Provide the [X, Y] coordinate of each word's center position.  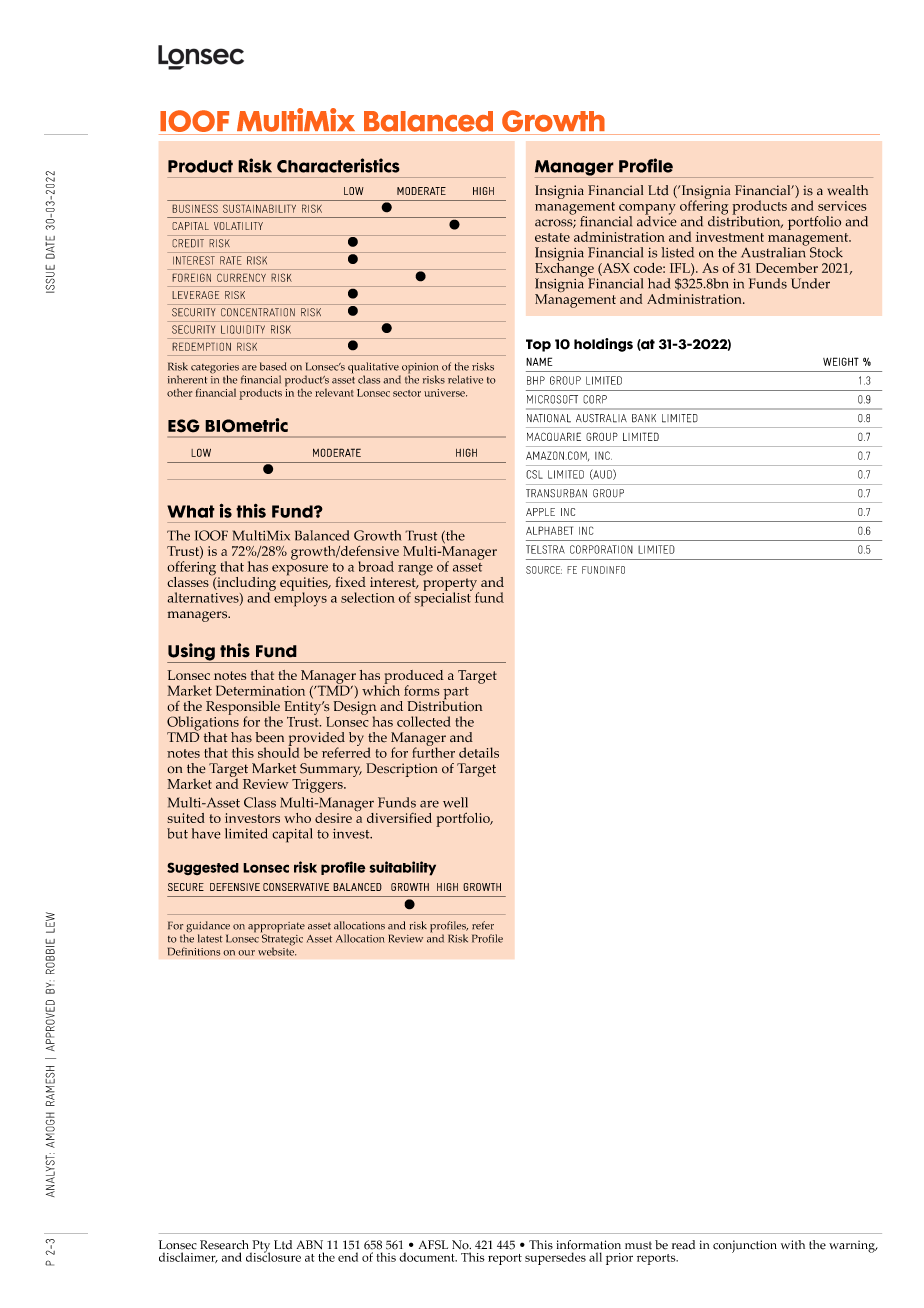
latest [210, 938]
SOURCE [544, 570]
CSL [534, 474]
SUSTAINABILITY [259, 208]
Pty [260, 1247]
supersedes [555, 1258]
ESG [184, 426]
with [793, 1244]
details [479, 752]
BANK [644, 418]
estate [552, 237]
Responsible [243, 709]
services [842, 206]
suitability [403, 868]
